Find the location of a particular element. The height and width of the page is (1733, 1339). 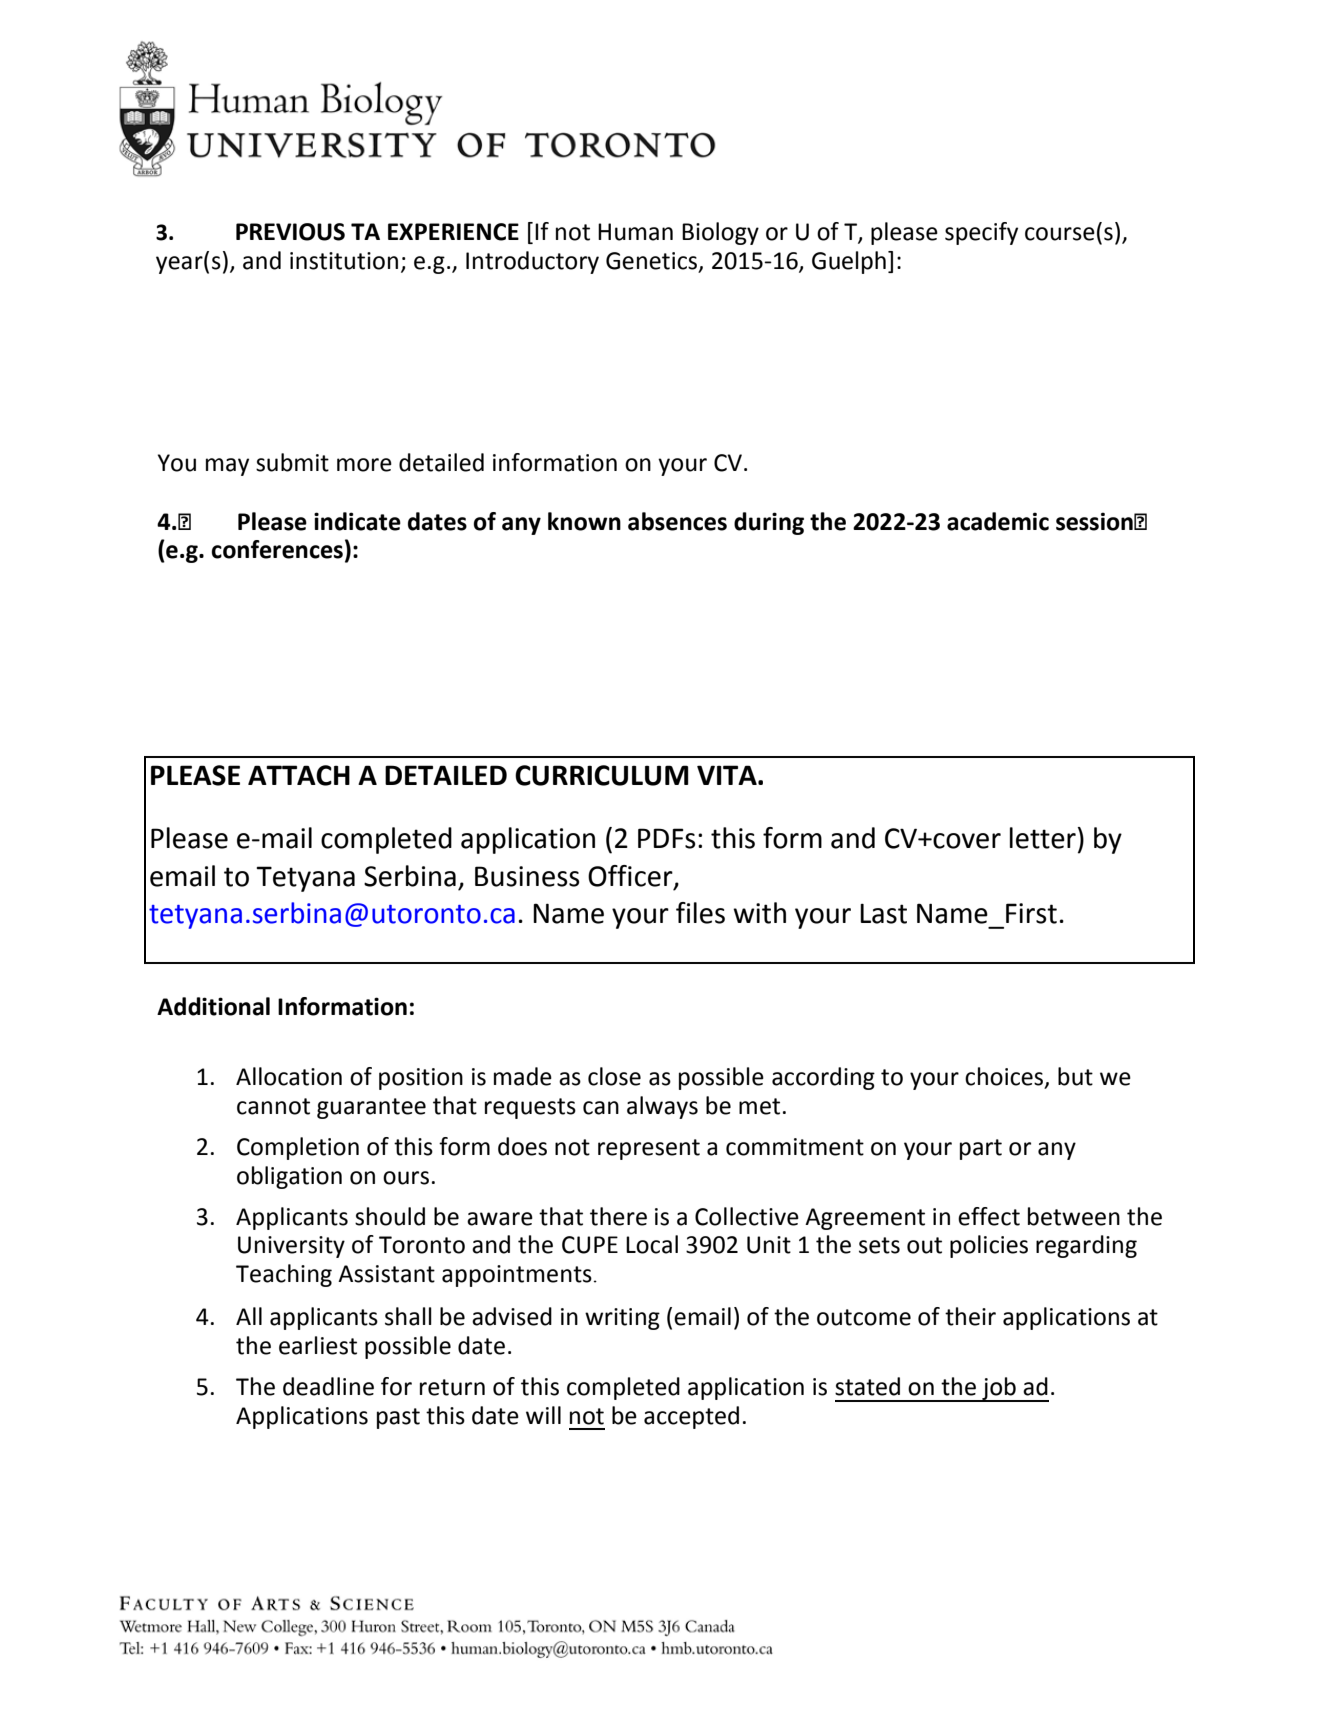

close is located at coordinates (614, 1076).
